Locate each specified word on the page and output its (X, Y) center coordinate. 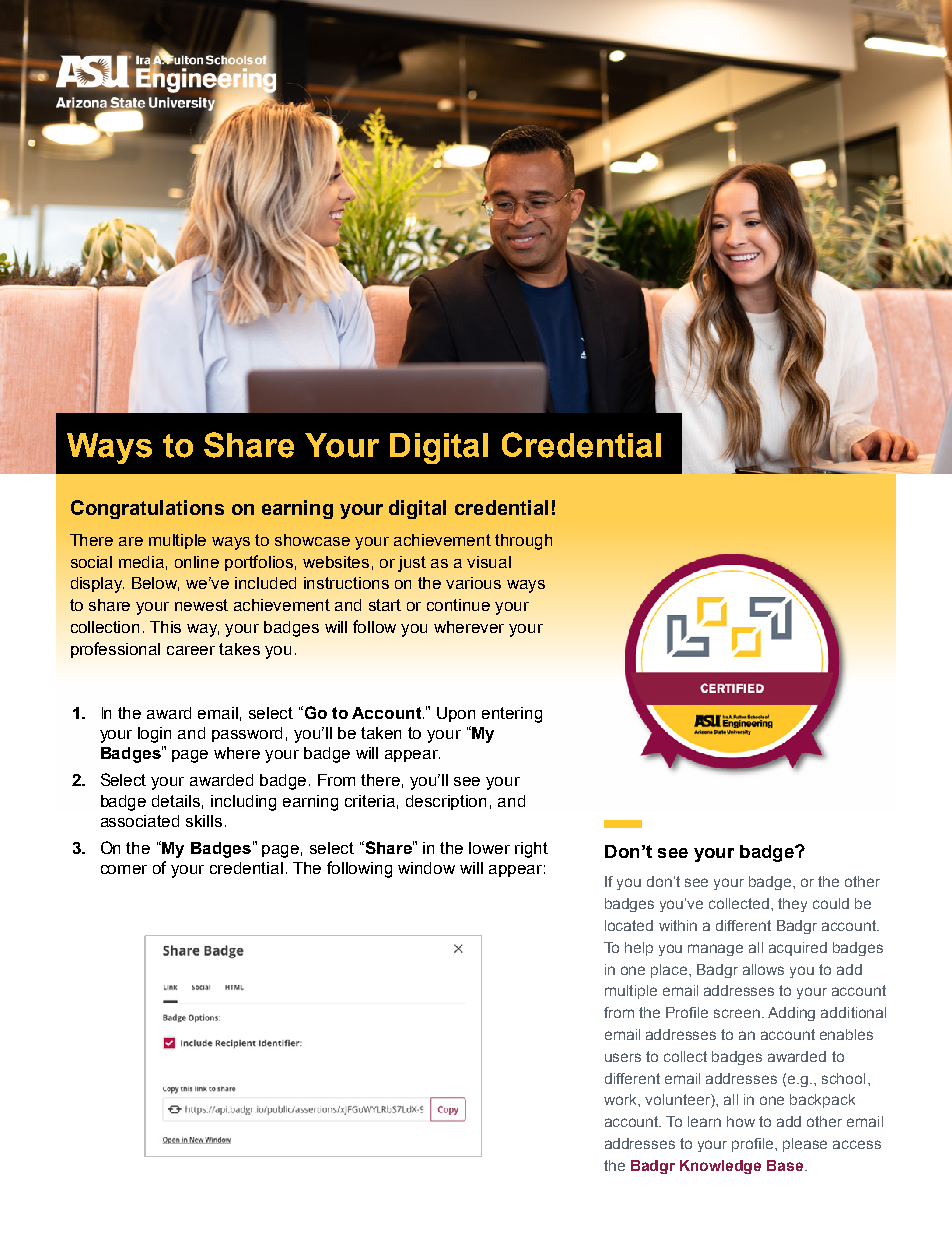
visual (489, 562)
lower (489, 848)
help (639, 949)
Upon (456, 714)
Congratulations (147, 509)
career (191, 650)
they (792, 905)
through (523, 542)
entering (512, 715)
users (623, 1057)
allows (763, 969)
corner (124, 869)
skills (204, 821)
